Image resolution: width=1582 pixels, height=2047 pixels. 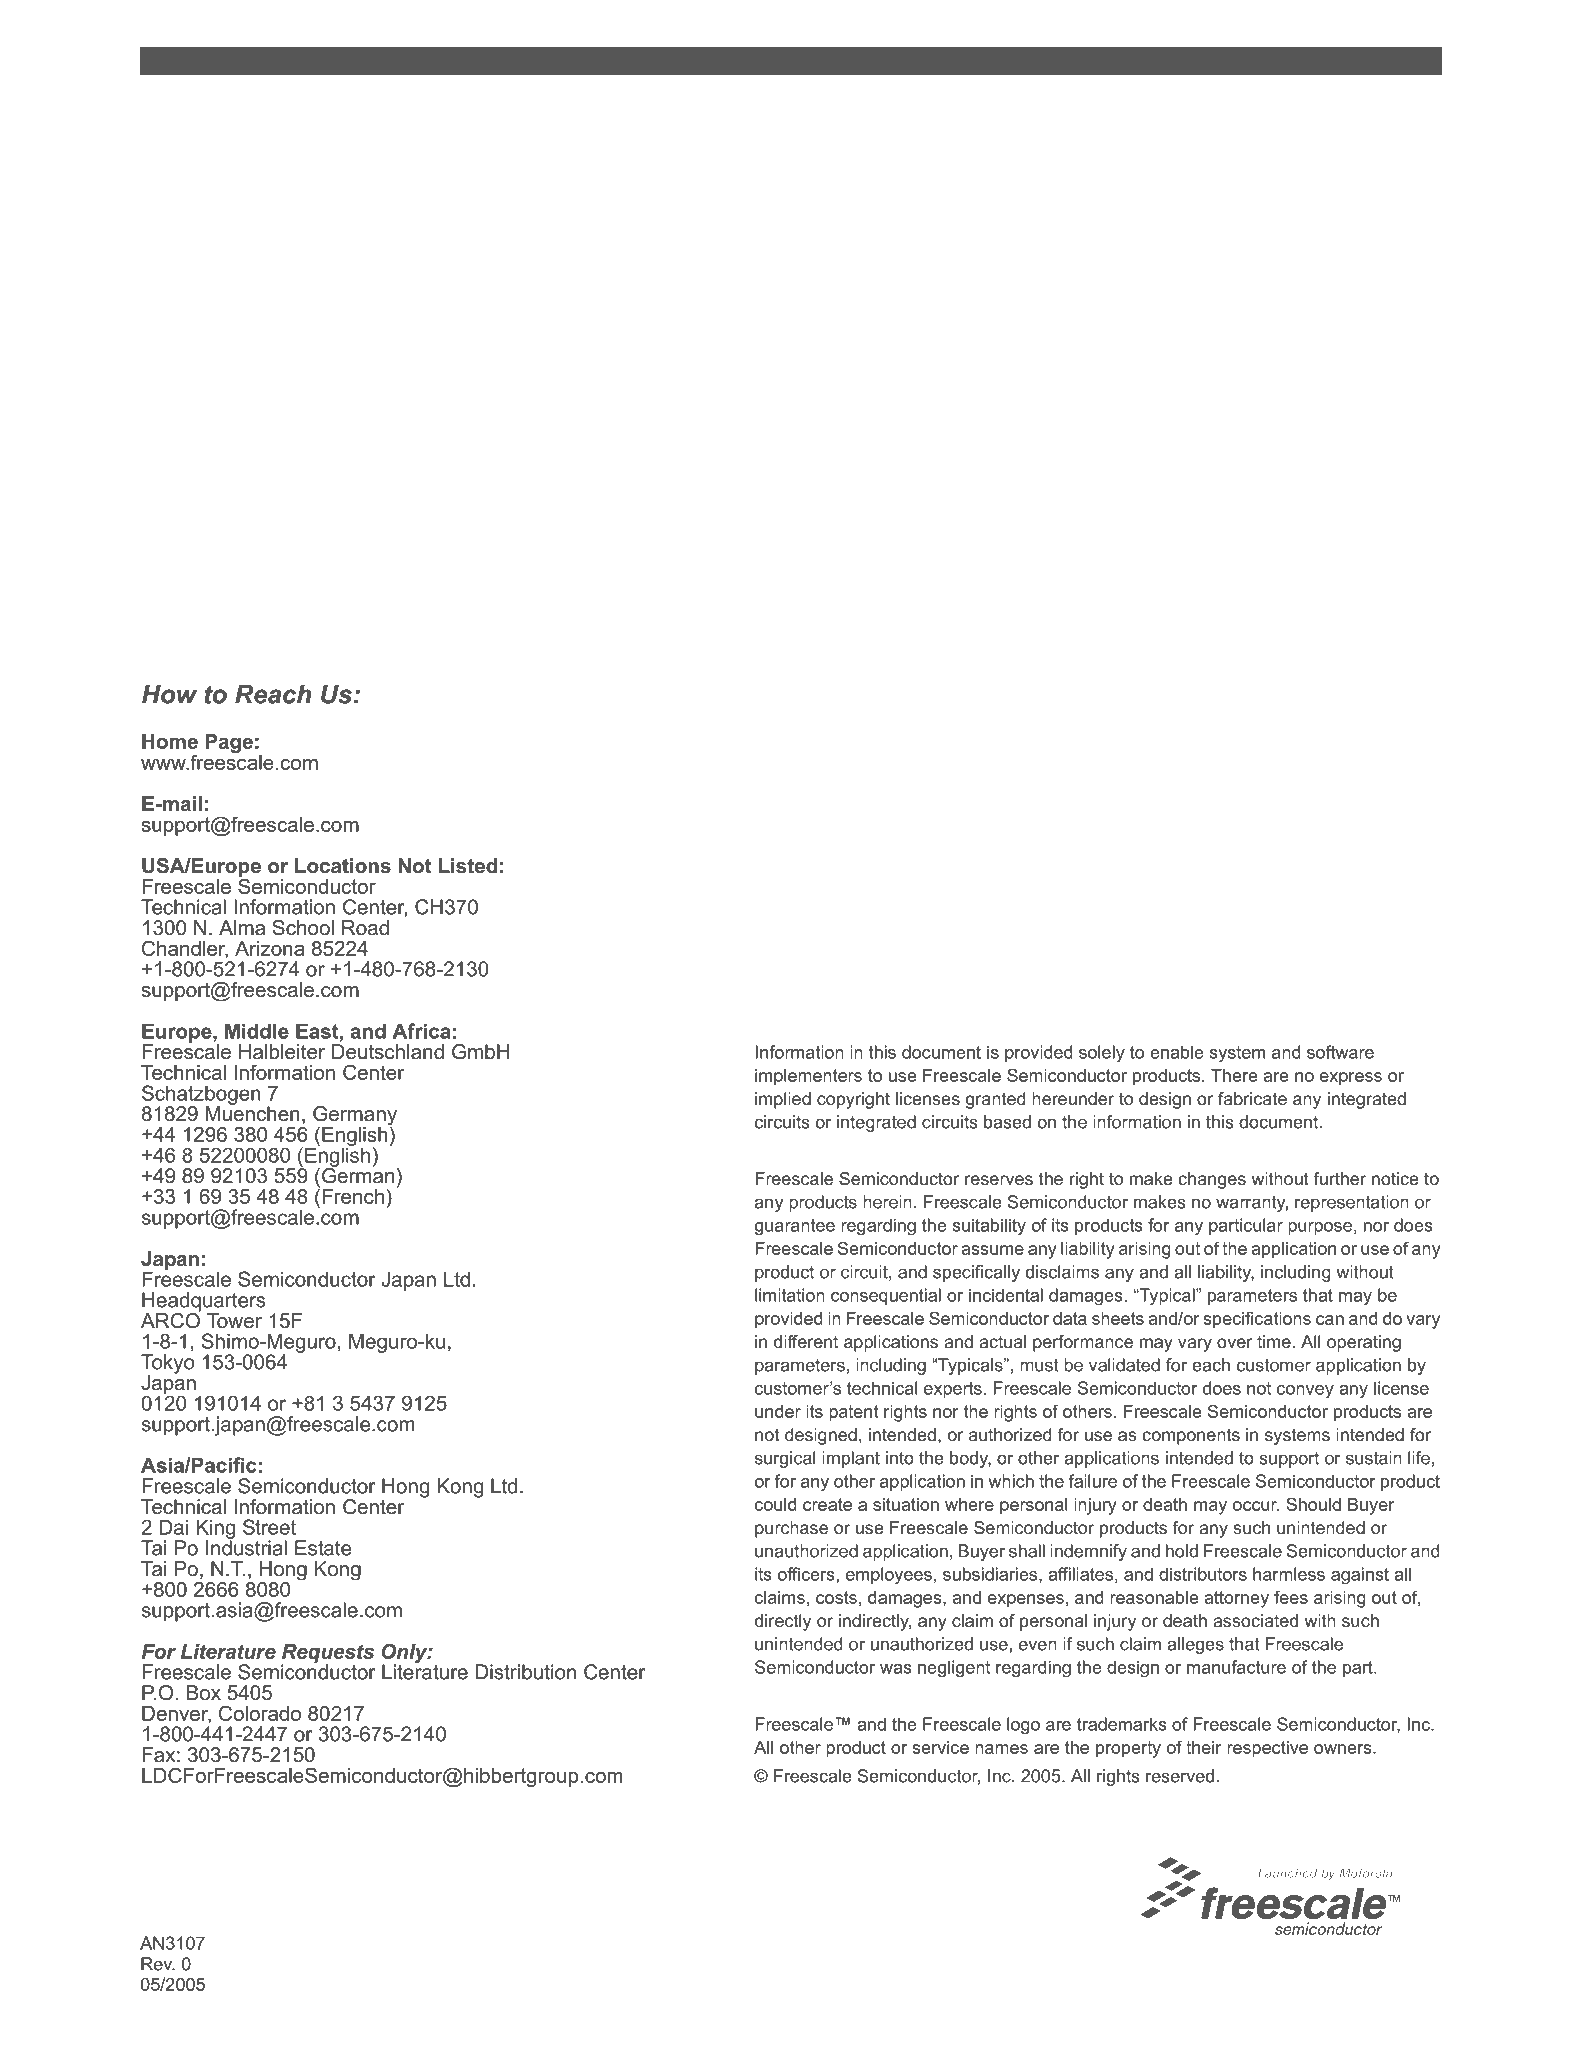 I want to click on Listed, so click(x=468, y=866).
